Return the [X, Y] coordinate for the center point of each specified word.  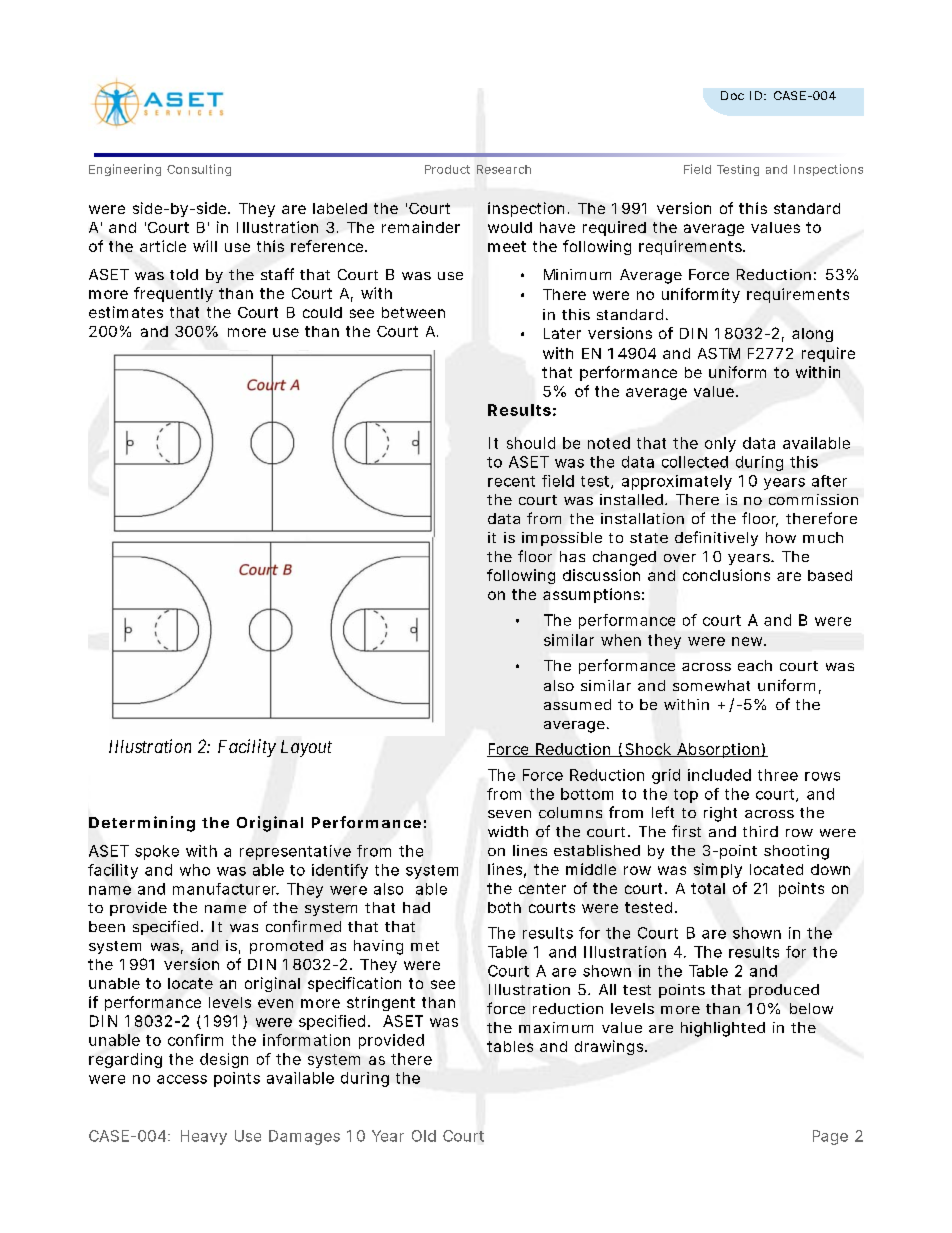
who [195, 870]
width [508, 831]
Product [447, 169]
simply [718, 870]
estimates [126, 312]
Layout [306, 748]
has [572, 556]
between [413, 312]
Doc [732, 95]
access [182, 1079]
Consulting [199, 170]
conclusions [726, 575]
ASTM [719, 353]
